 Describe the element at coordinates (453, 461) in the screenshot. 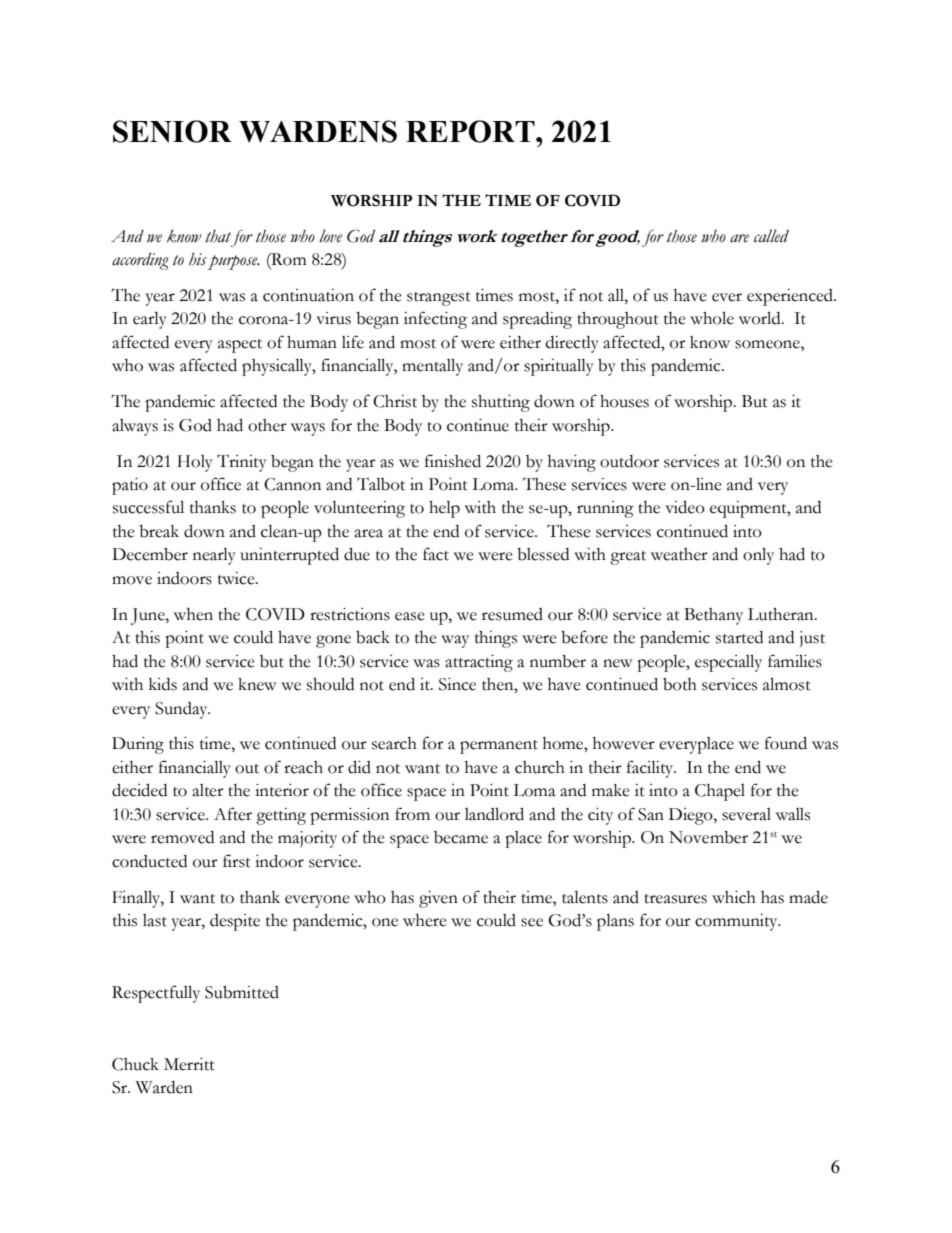

I see `finished` at that location.
